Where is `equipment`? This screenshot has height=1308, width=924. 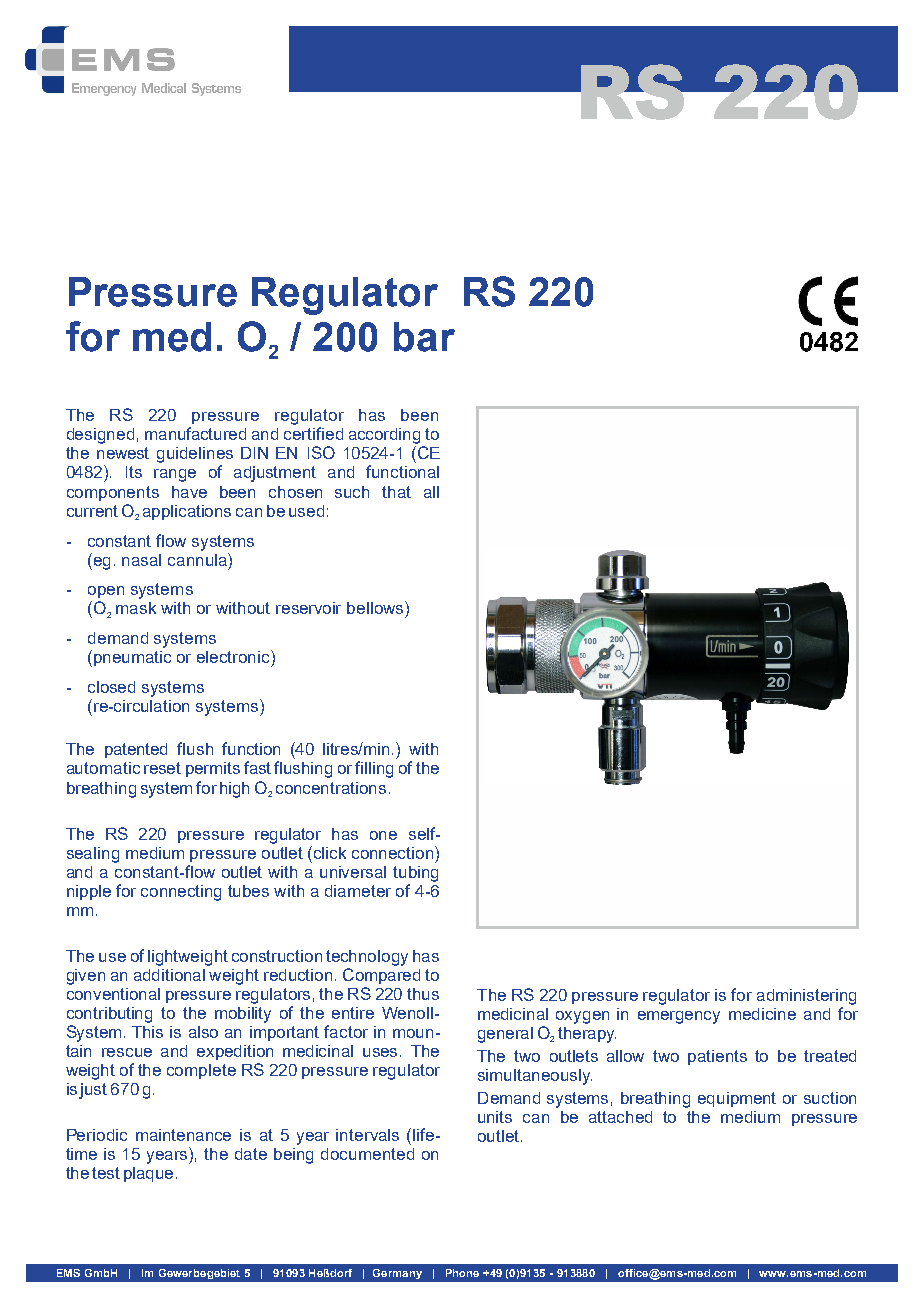
equipment is located at coordinates (737, 1099).
